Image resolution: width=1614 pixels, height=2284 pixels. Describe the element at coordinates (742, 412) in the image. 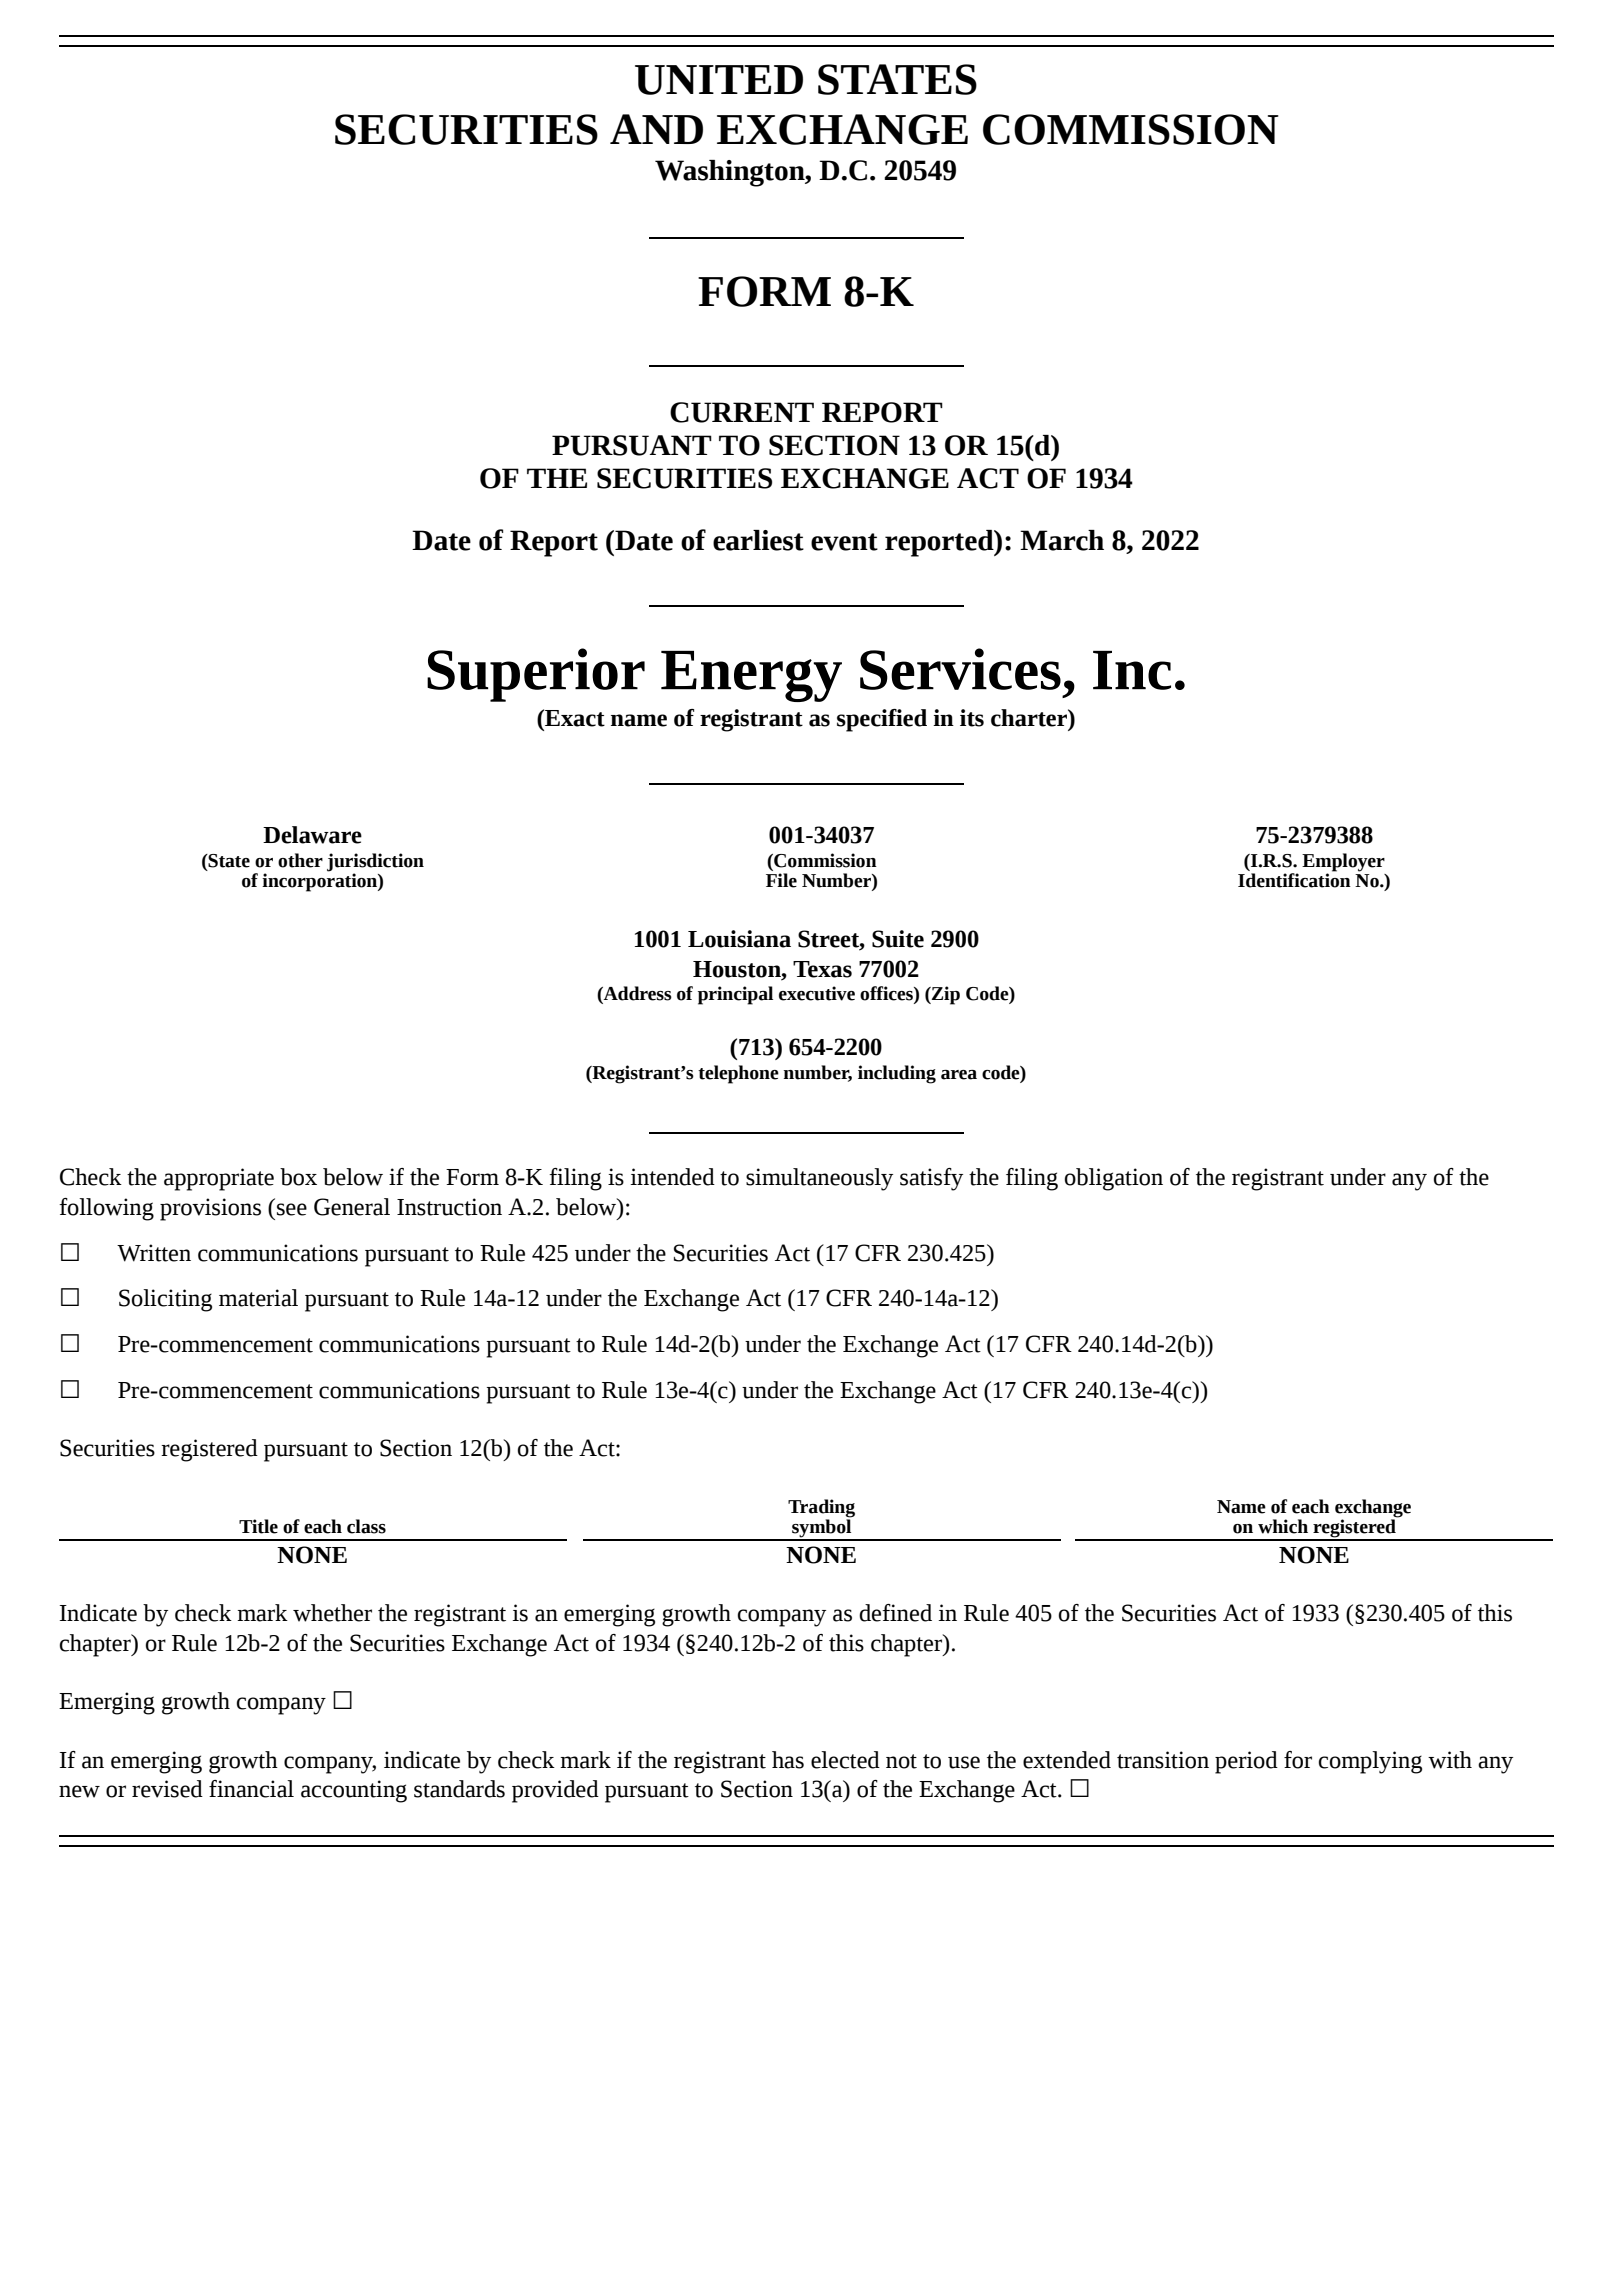

I see `CURRENT` at that location.
